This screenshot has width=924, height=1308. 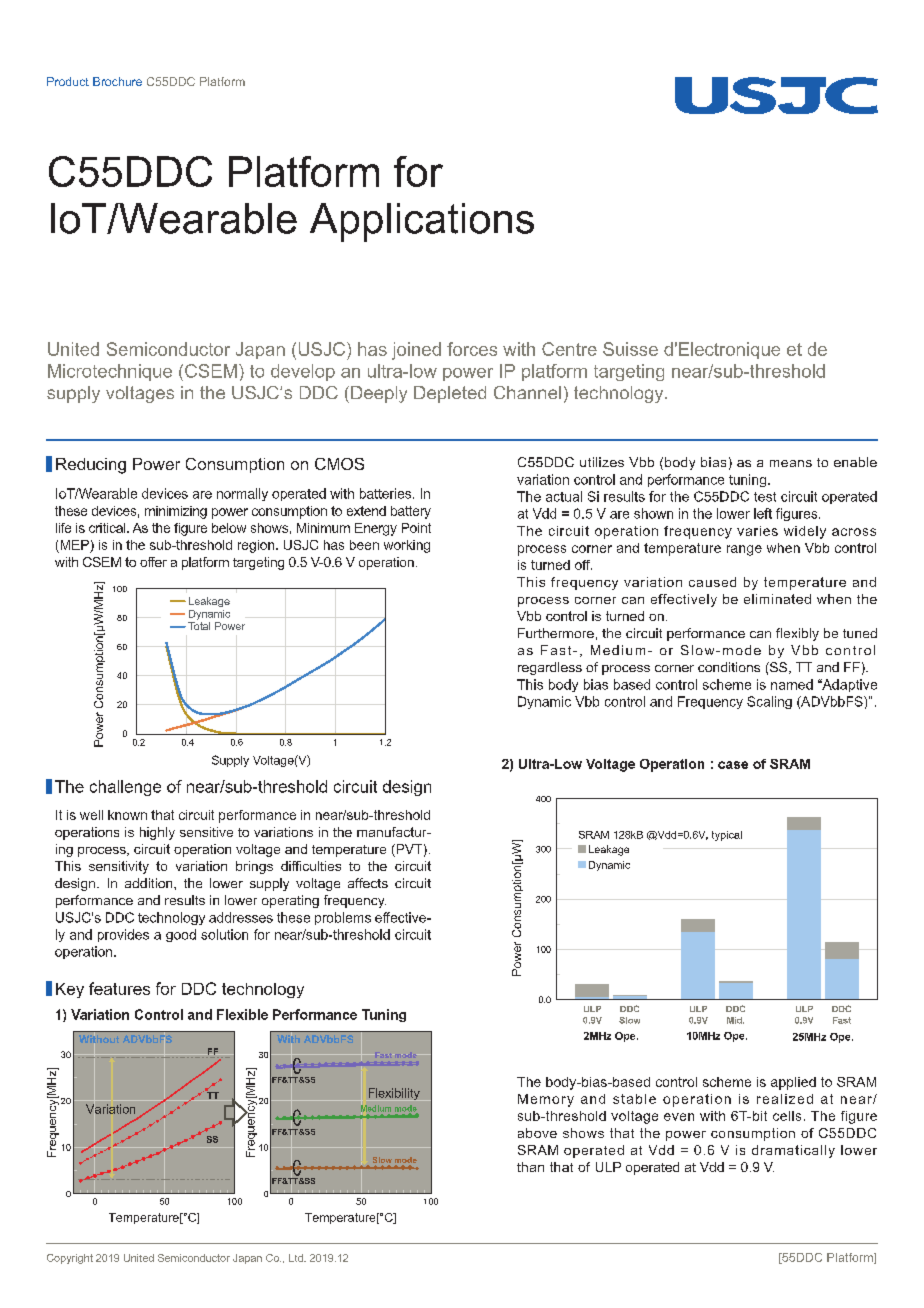 I want to click on problems, so click(x=343, y=918).
